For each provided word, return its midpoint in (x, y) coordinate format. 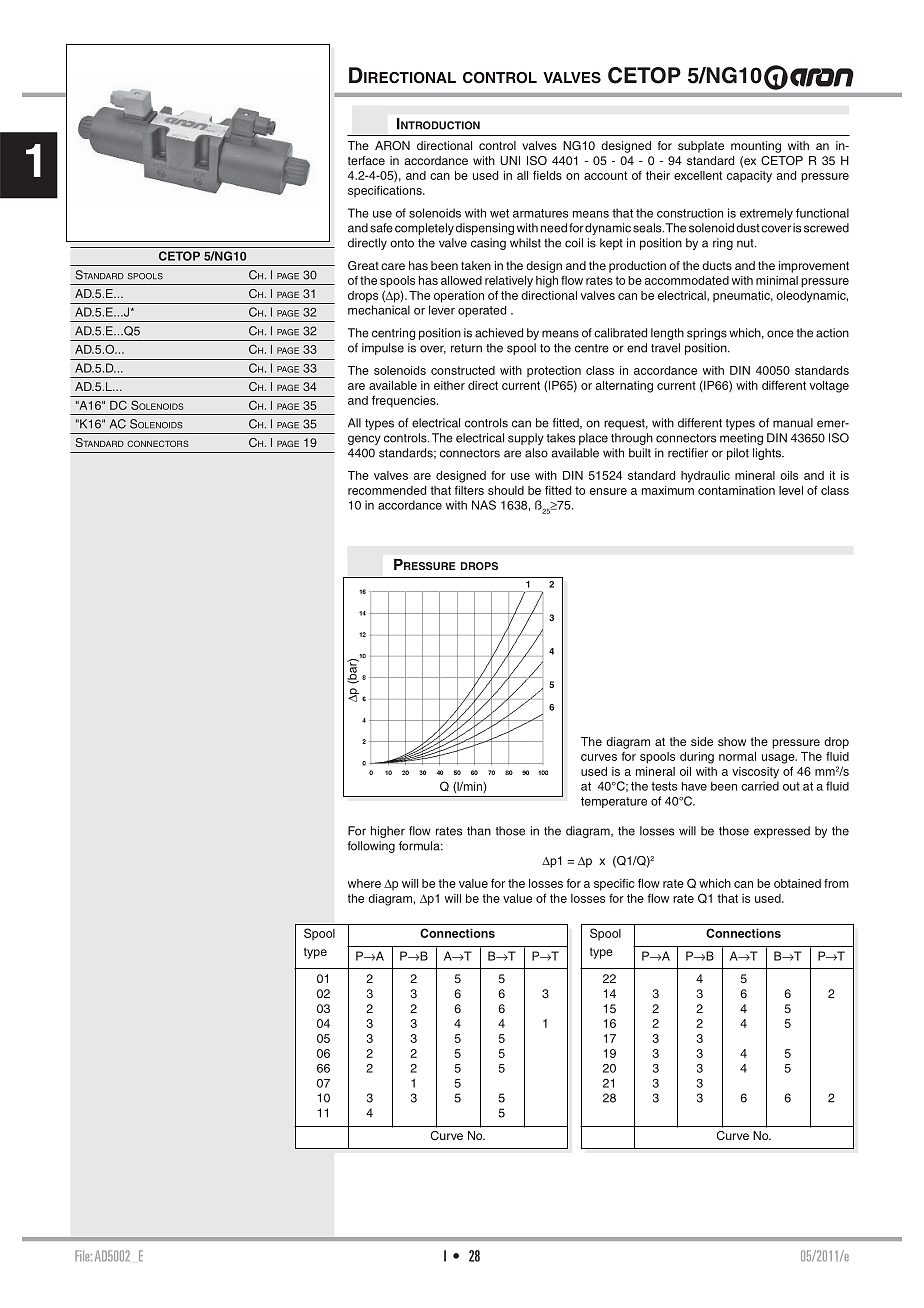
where (364, 883)
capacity (749, 177)
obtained (797, 883)
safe (381, 228)
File (83, 1255)
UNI (510, 160)
